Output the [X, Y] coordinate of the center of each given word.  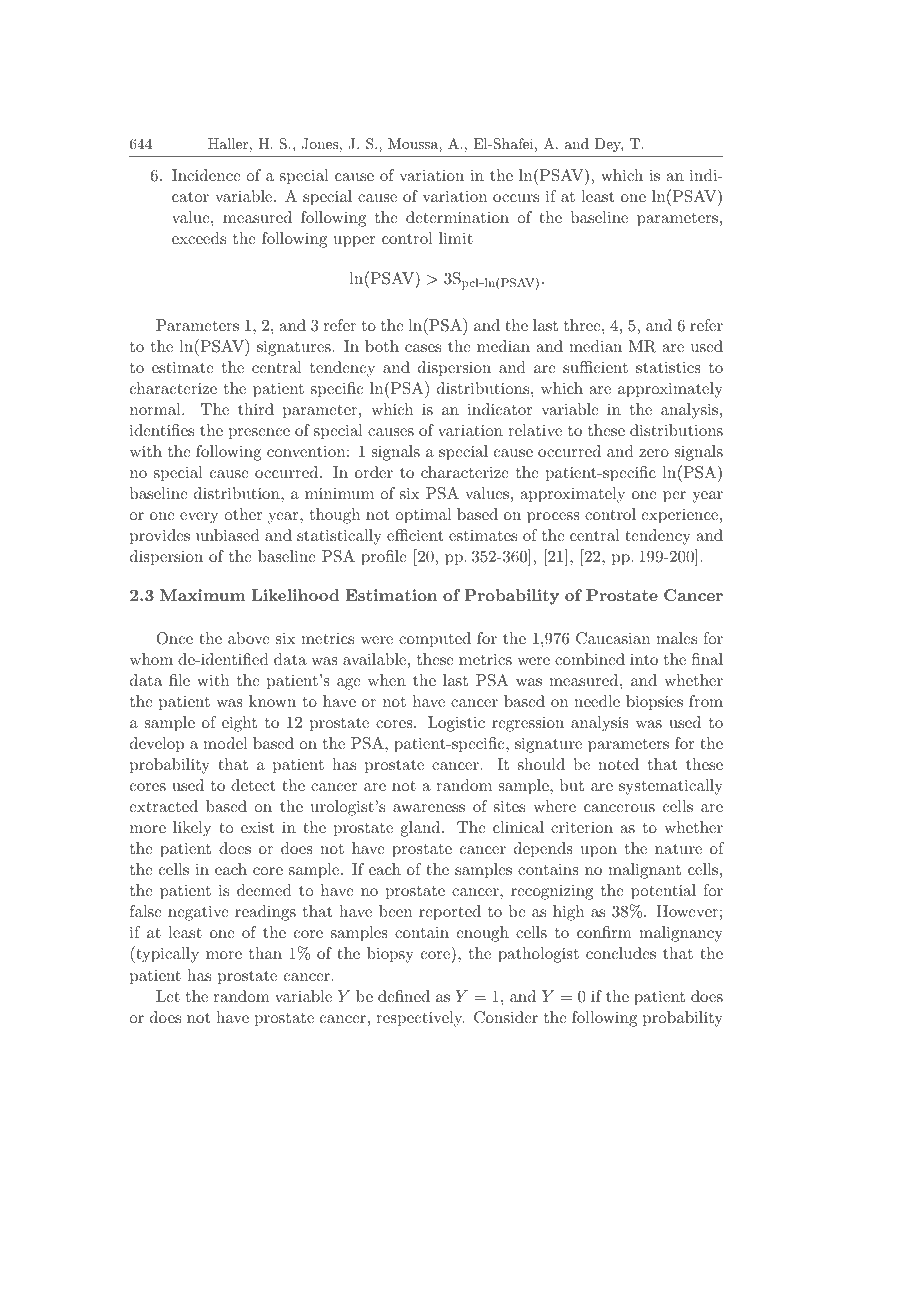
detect [253, 785]
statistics [668, 367]
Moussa [414, 143]
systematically [671, 787]
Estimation [391, 595]
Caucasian [613, 638]
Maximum [203, 595]
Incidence [206, 175]
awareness [429, 808]
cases [423, 348]
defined [404, 996]
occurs [516, 198]
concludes [621, 953]
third [256, 409]
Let [168, 996]
